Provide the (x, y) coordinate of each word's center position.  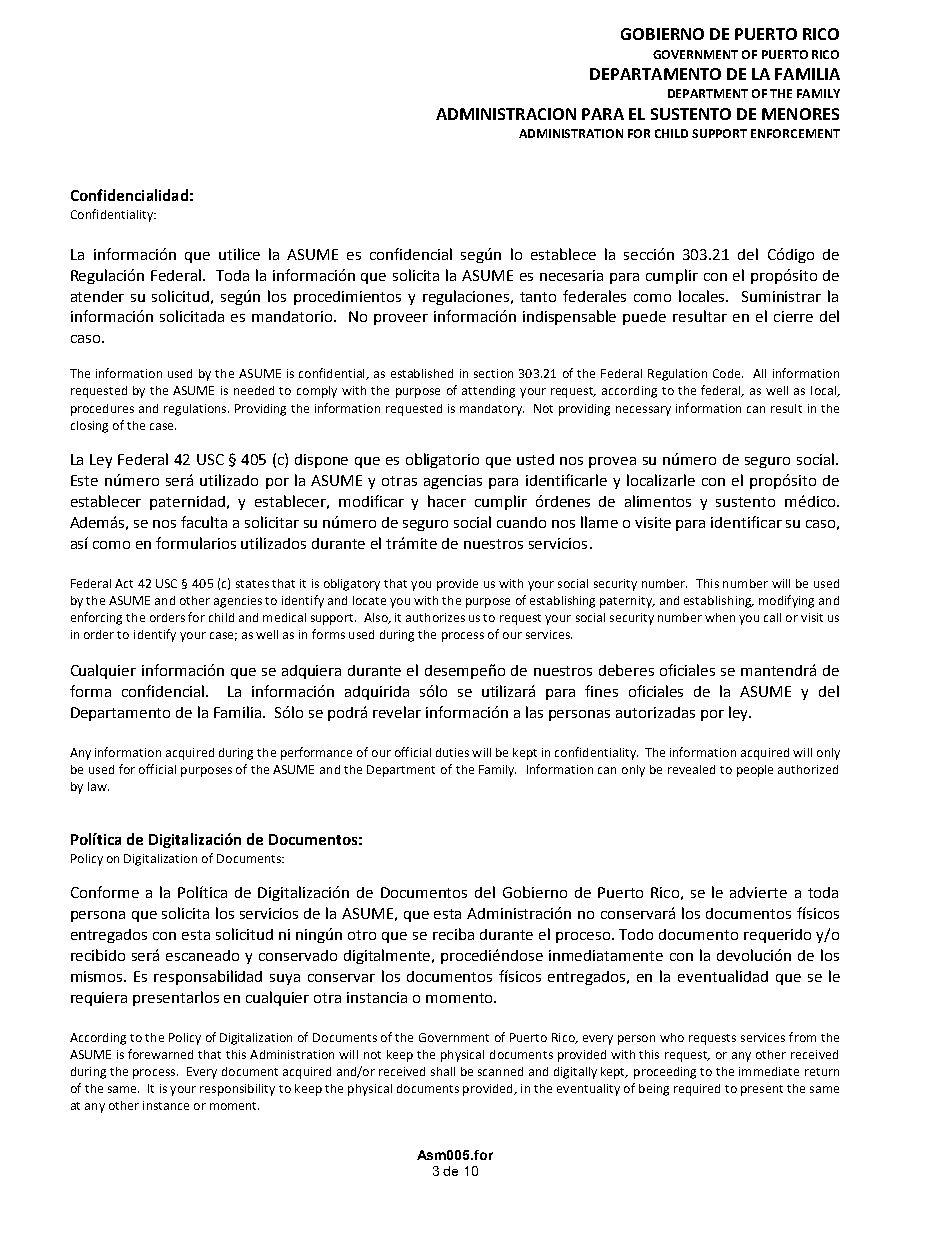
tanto (538, 297)
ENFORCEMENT (795, 133)
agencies (238, 602)
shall (443, 1071)
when (720, 617)
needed (254, 390)
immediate (769, 1071)
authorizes (435, 617)
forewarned (160, 1054)
